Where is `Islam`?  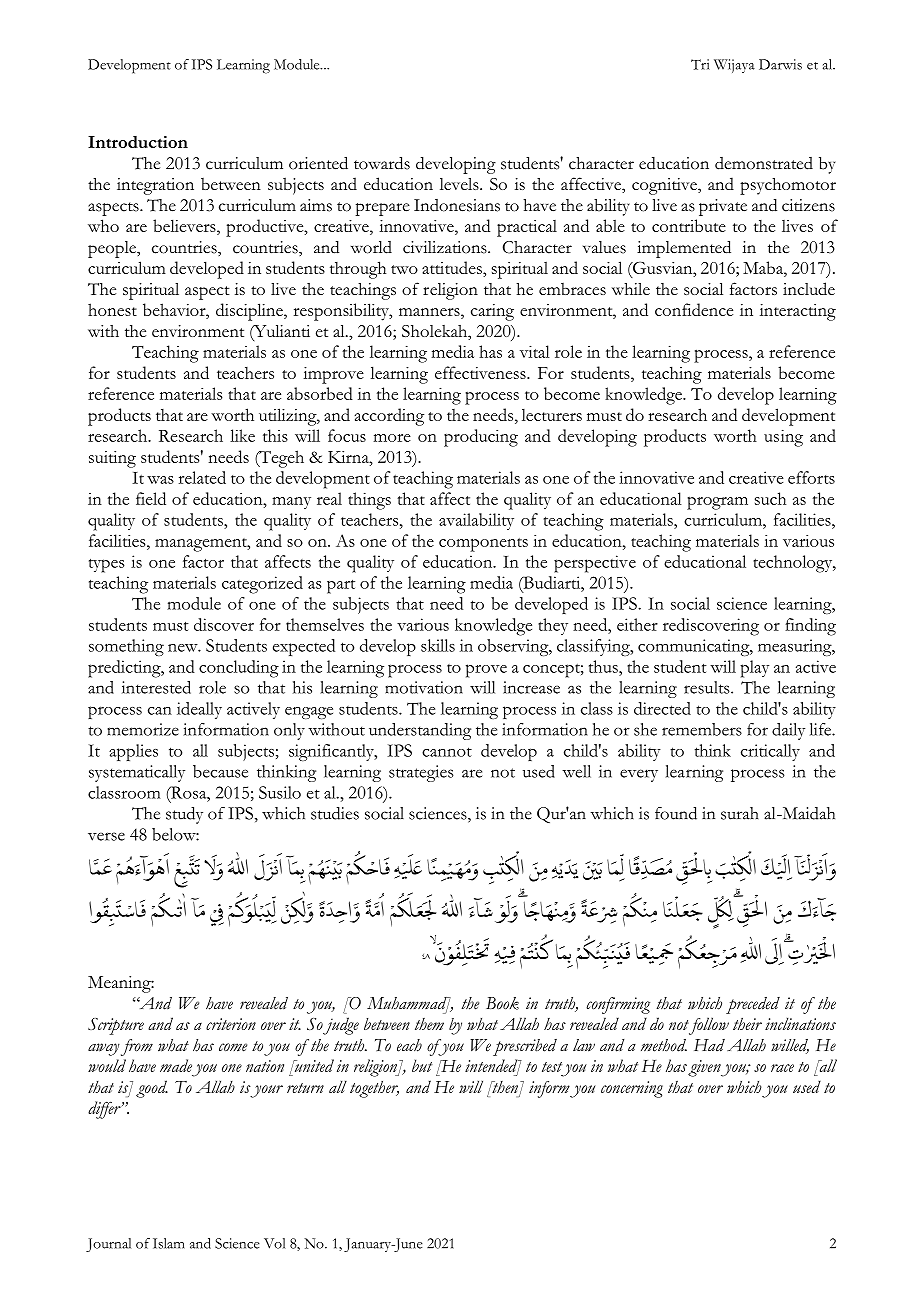 Islam is located at coordinates (169, 1243).
